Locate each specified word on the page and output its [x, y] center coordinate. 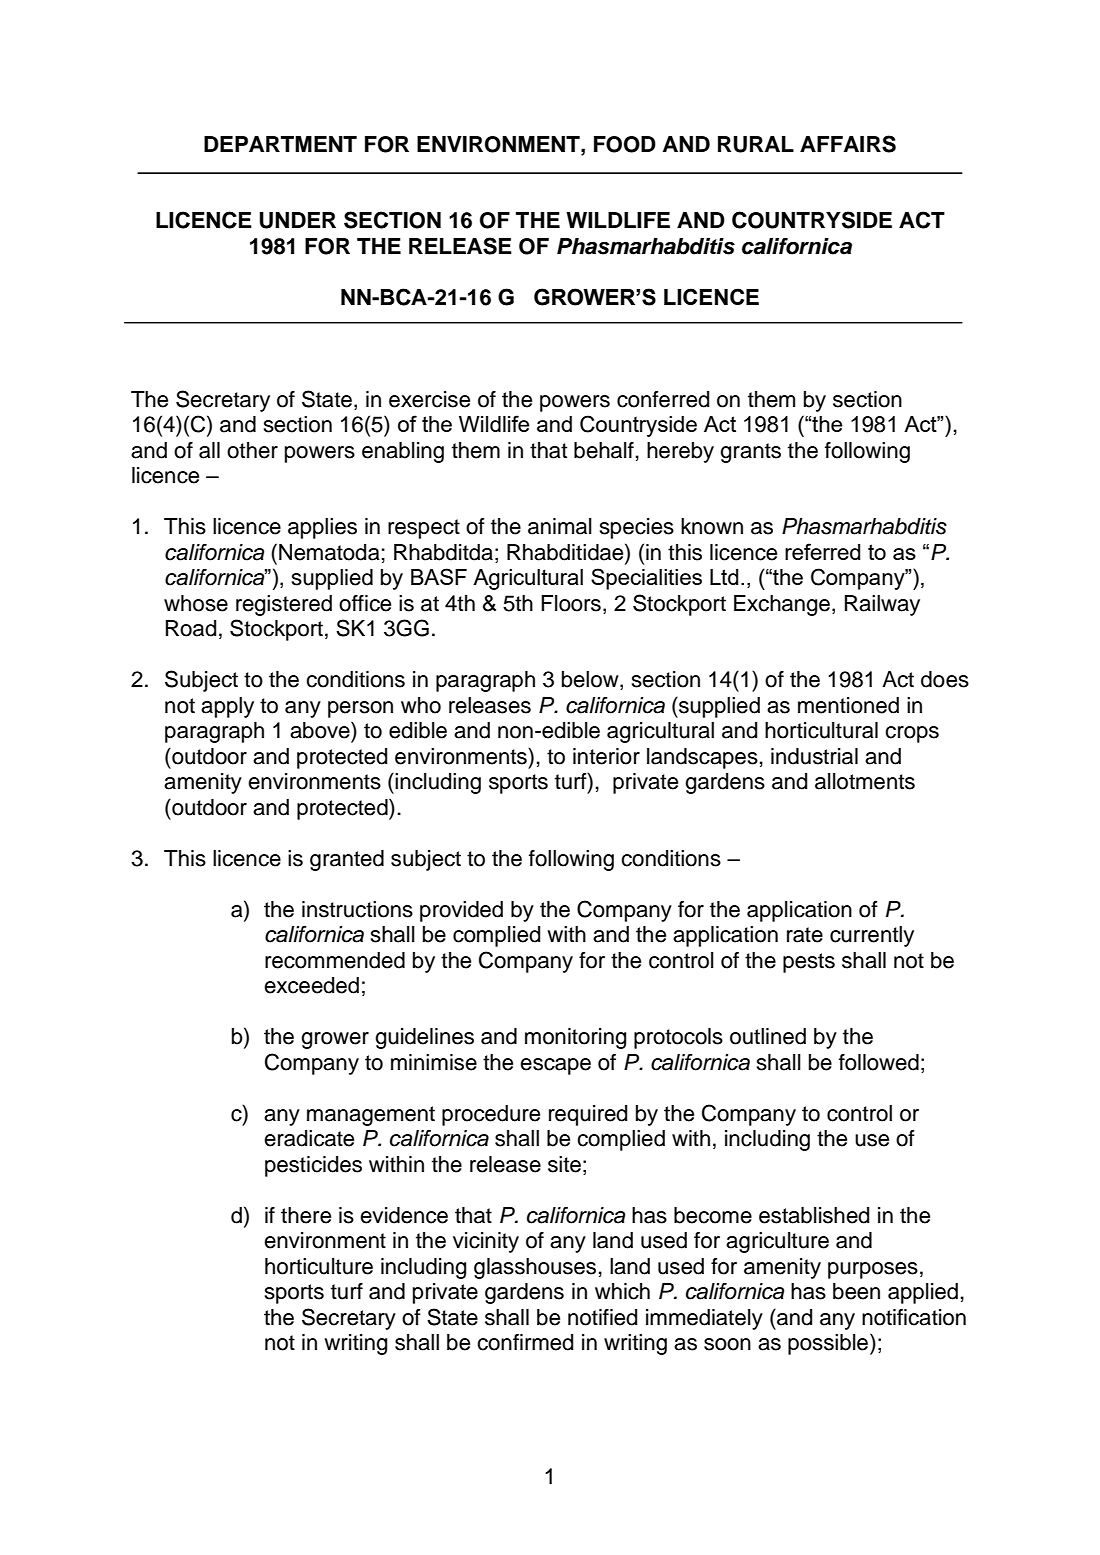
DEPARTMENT [280, 144]
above [321, 730]
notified [602, 1317]
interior [606, 756]
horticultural [821, 730]
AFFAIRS [848, 144]
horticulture [319, 1266]
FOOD [625, 144]
